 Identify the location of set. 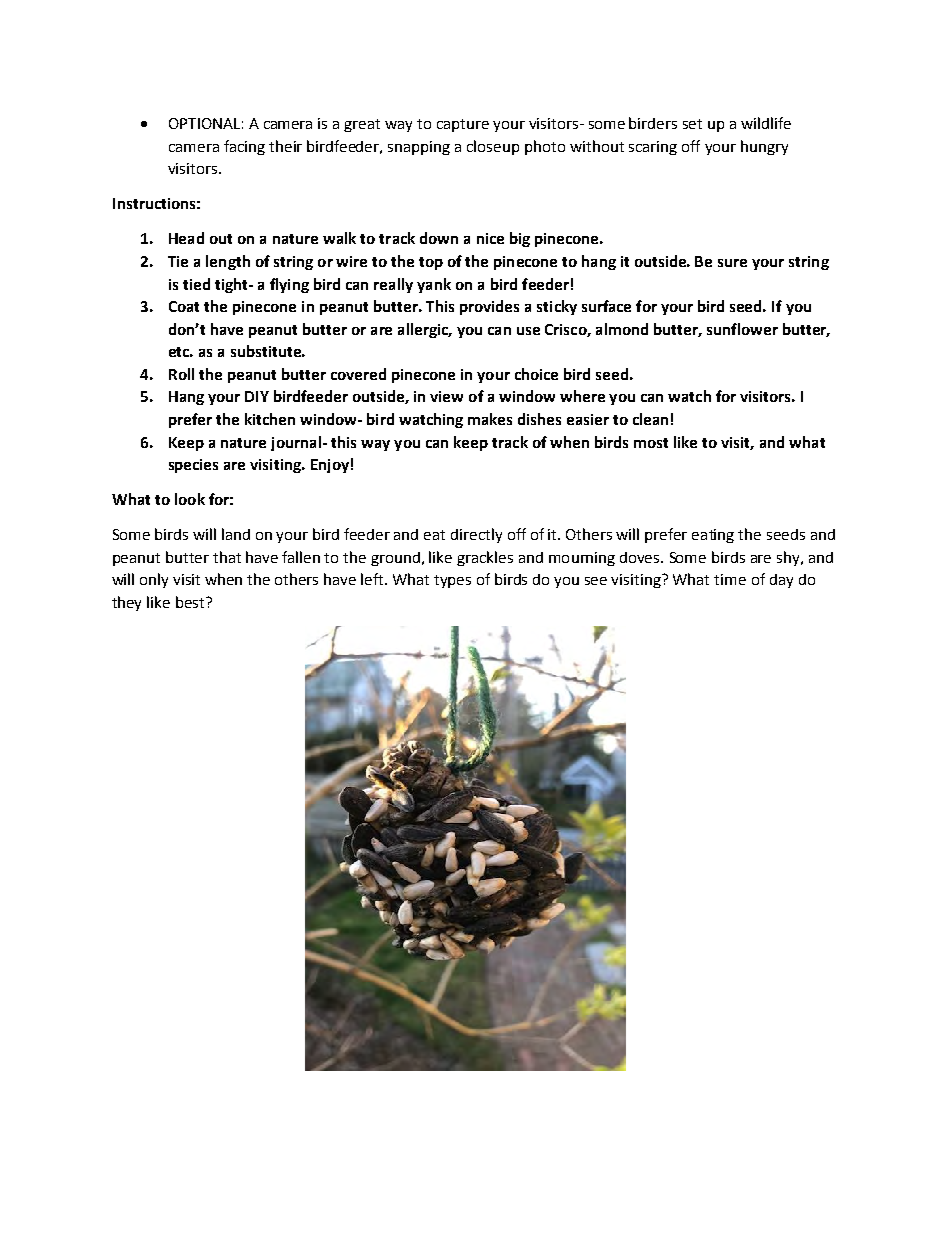
(692, 124).
